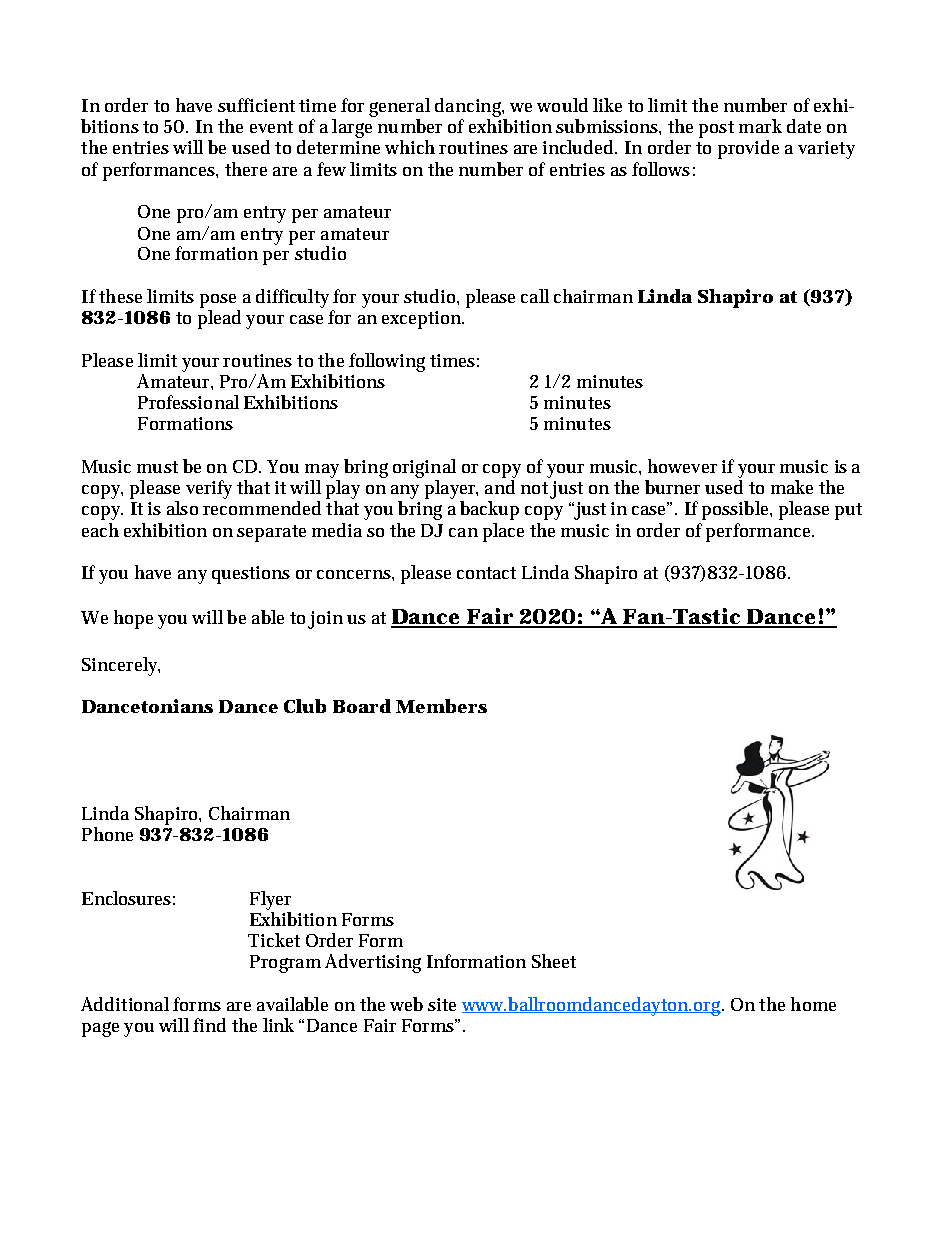  What do you see at coordinates (554, 961) in the screenshot?
I see `Sheet` at bounding box center [554, 961].
